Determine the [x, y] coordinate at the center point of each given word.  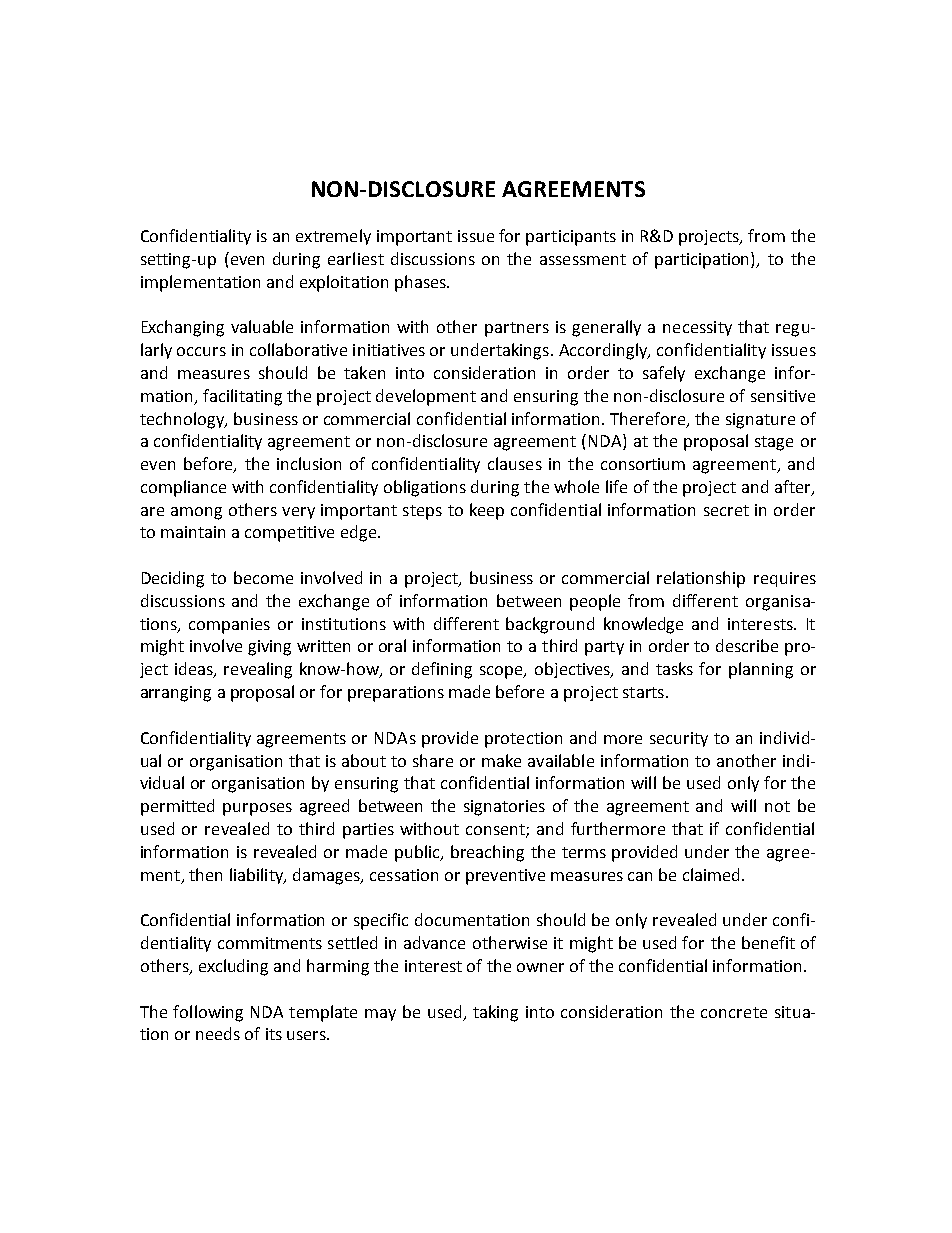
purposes [257, 809]
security [679, 739]
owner [540, 967]
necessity [697, 328]
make [501, 760]
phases [421, 283]
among [196, 513]
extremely [333, 237]
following [208, 1013]
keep [487, 511]
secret [726, 510]
